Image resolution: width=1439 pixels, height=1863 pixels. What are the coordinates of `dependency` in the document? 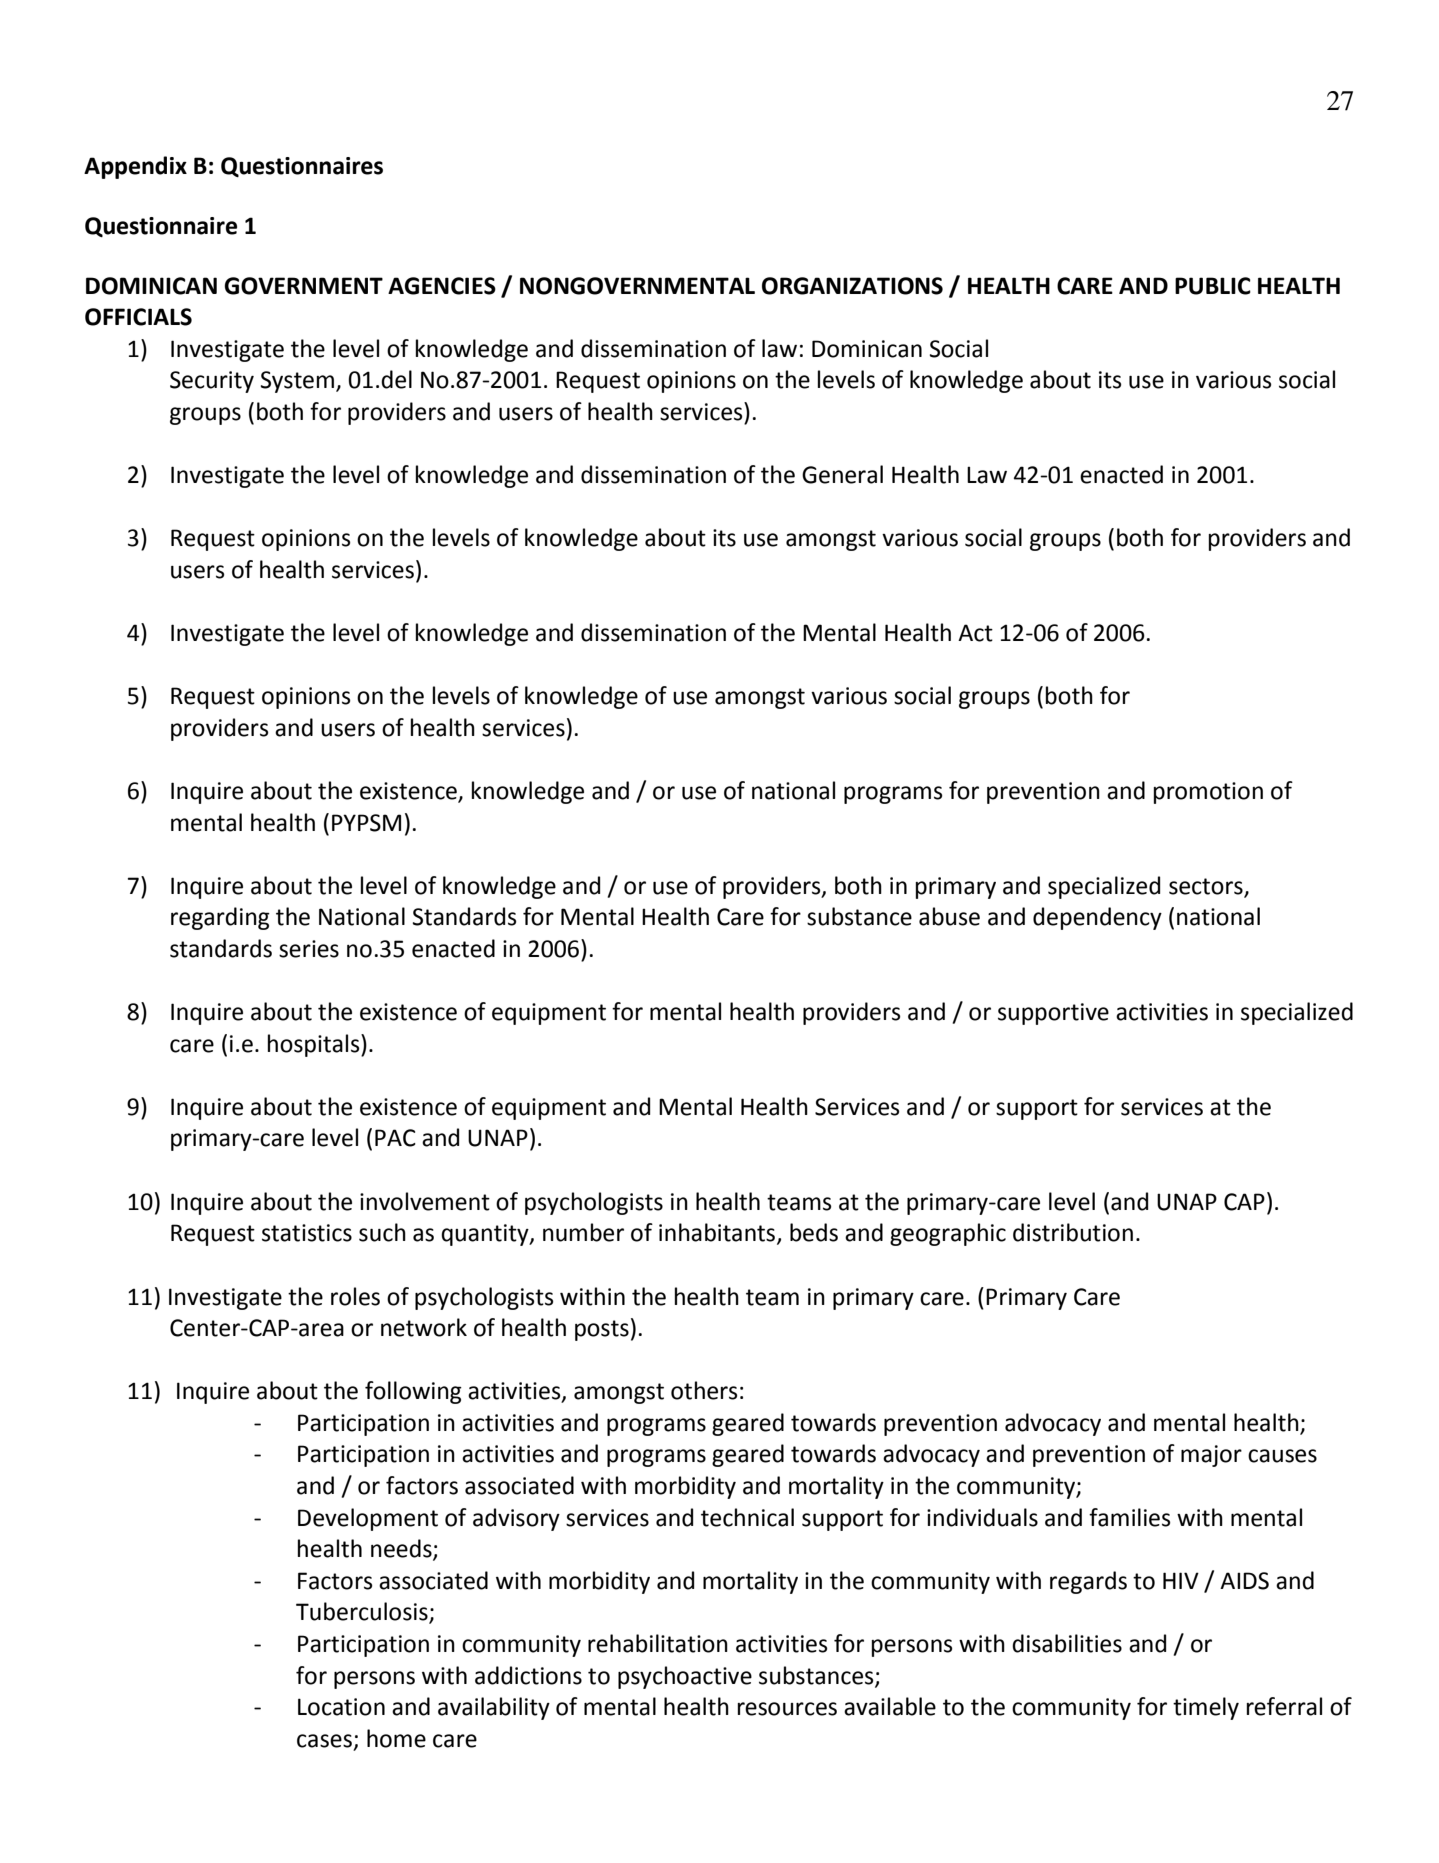 It's located at (1097, 918).
